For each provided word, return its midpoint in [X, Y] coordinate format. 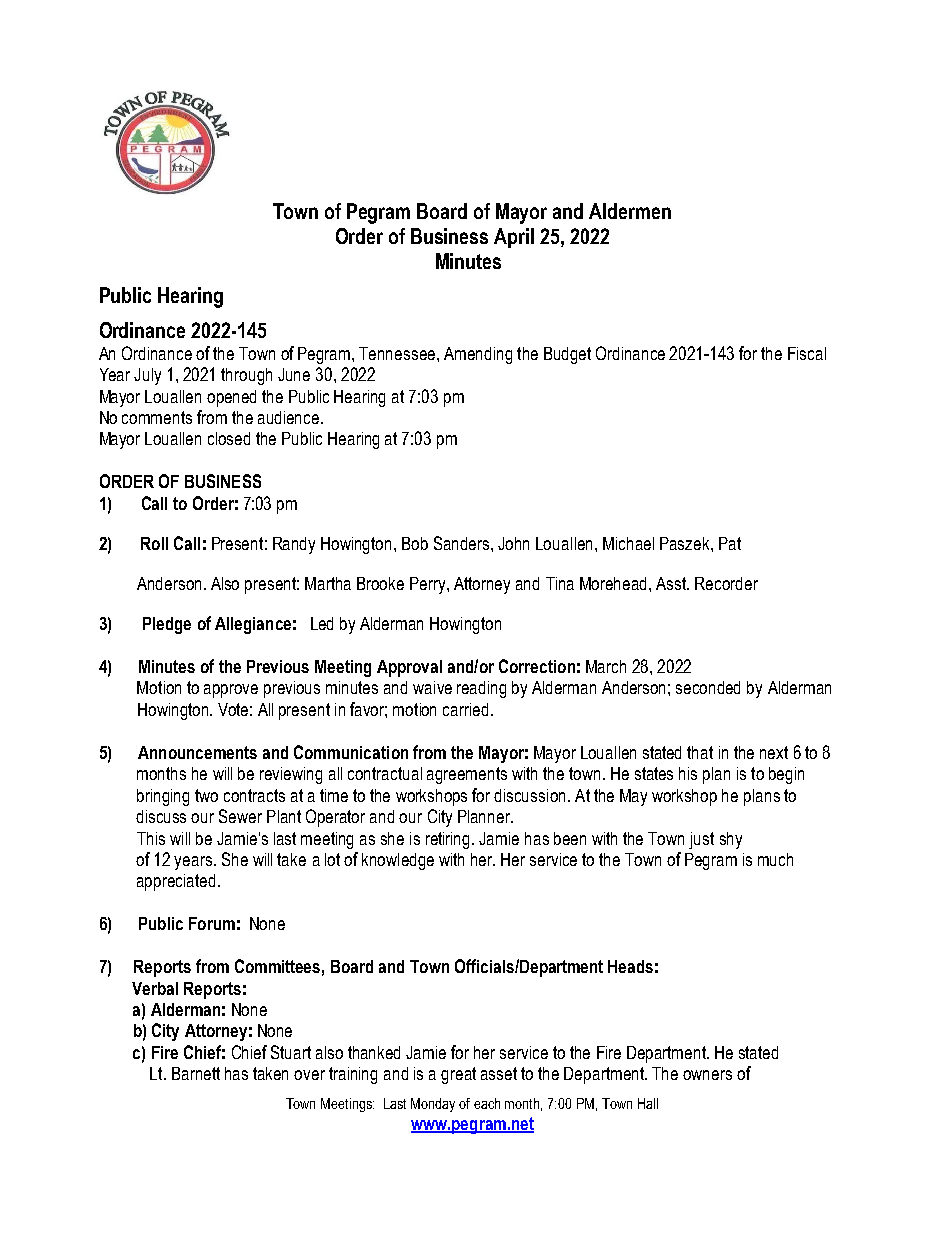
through [246, 376]
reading [481, 689]
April [514, 238]
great [458, 1075]
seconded [708, 687]
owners [707, 1075]
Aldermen [630, 211]
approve [231, 691]
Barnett [196, 1073]
